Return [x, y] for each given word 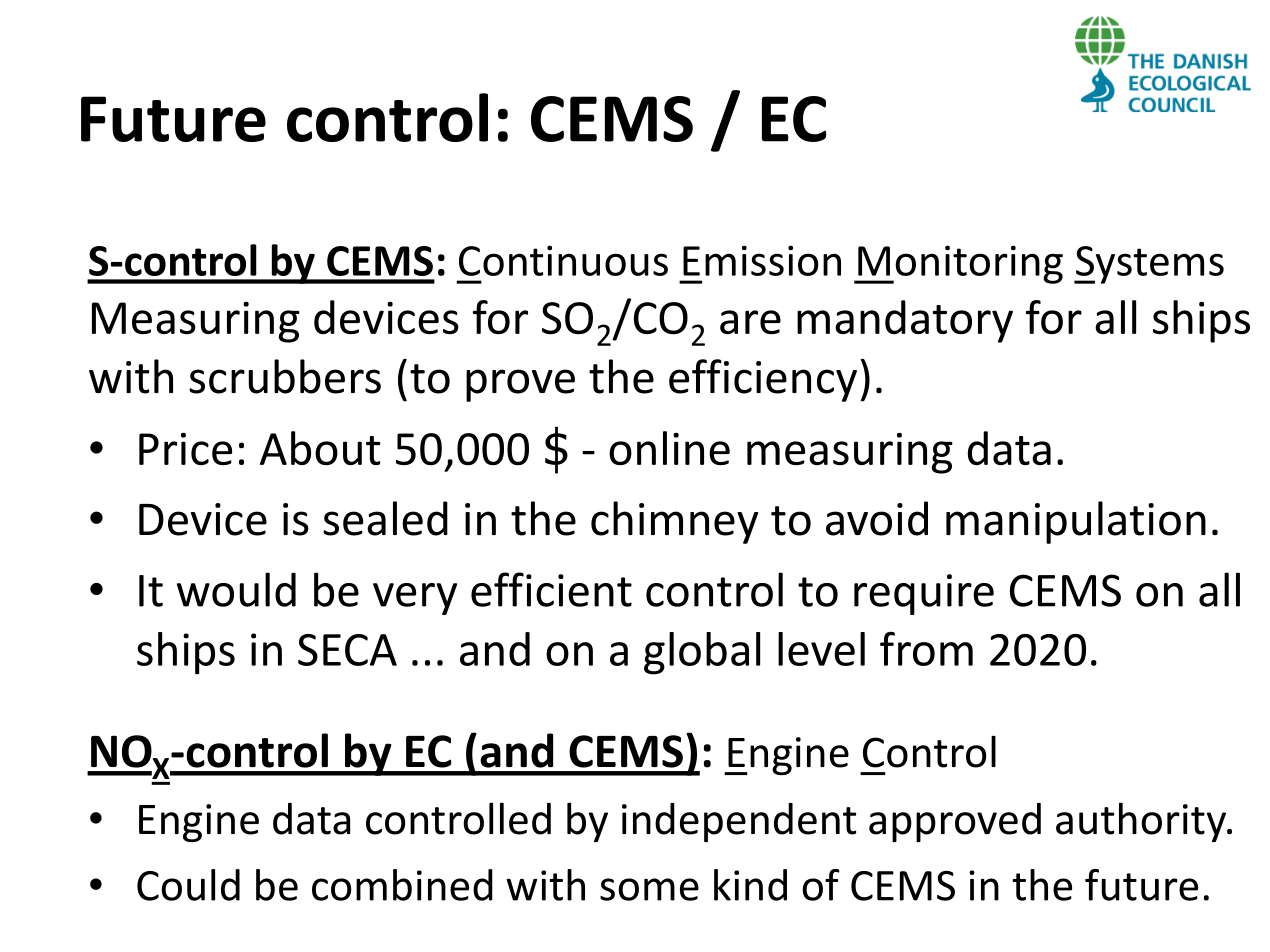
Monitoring [959, 264]
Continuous [563, 260]
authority [1142, 822]
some [649, 889]
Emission [762, 260]
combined [402, 885]
